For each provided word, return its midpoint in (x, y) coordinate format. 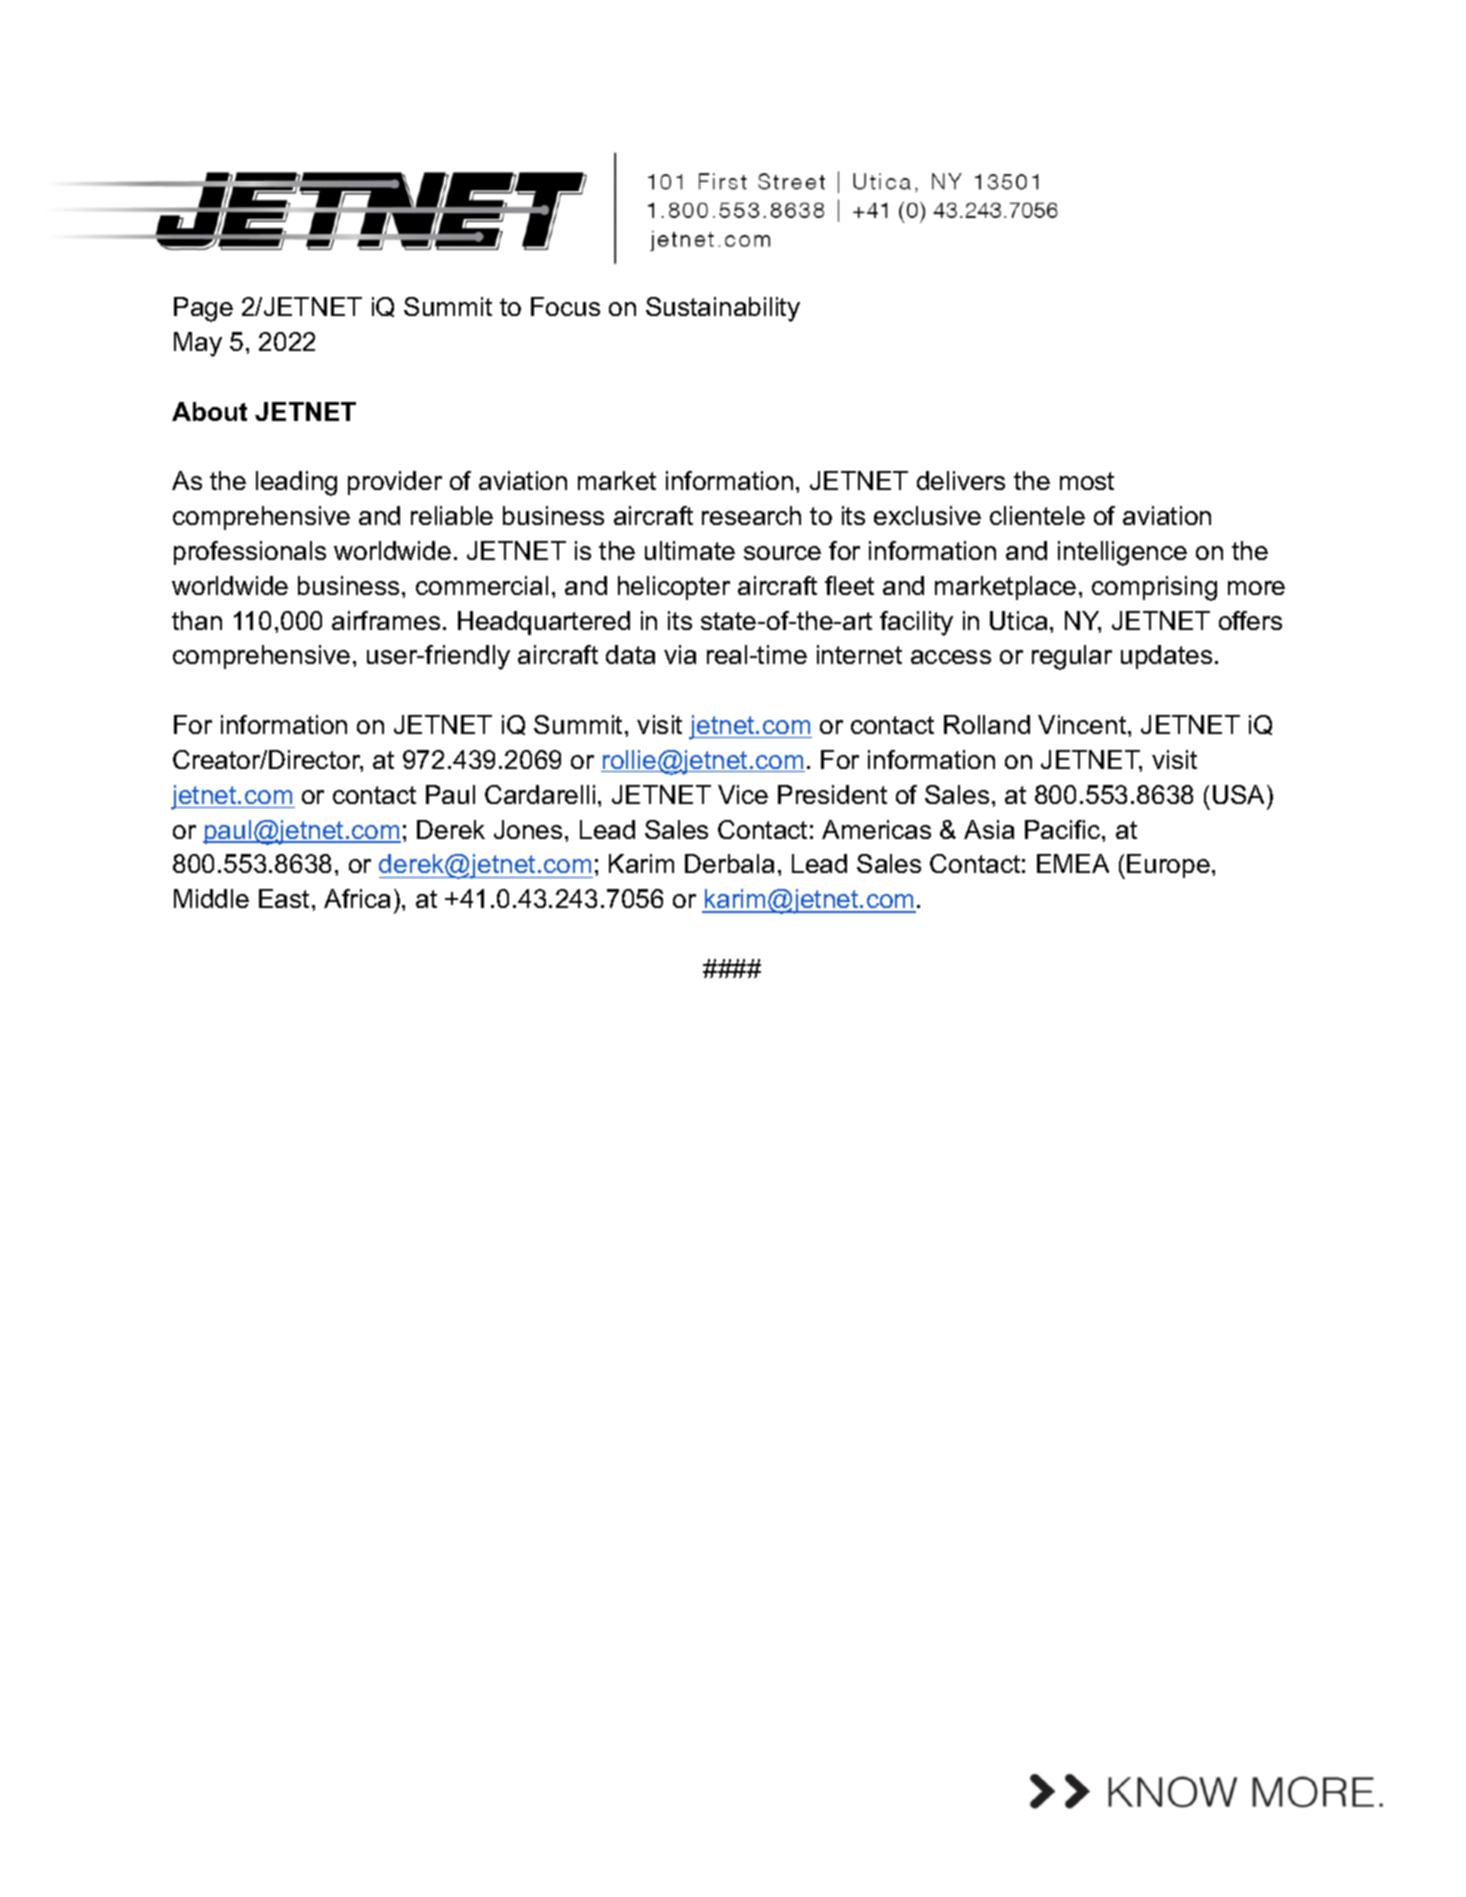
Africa (357, 898)
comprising (1154, 588)
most (1087, 481)
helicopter (674, 588)
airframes (386, 620)
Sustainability (723, 309)
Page (203, 309)
